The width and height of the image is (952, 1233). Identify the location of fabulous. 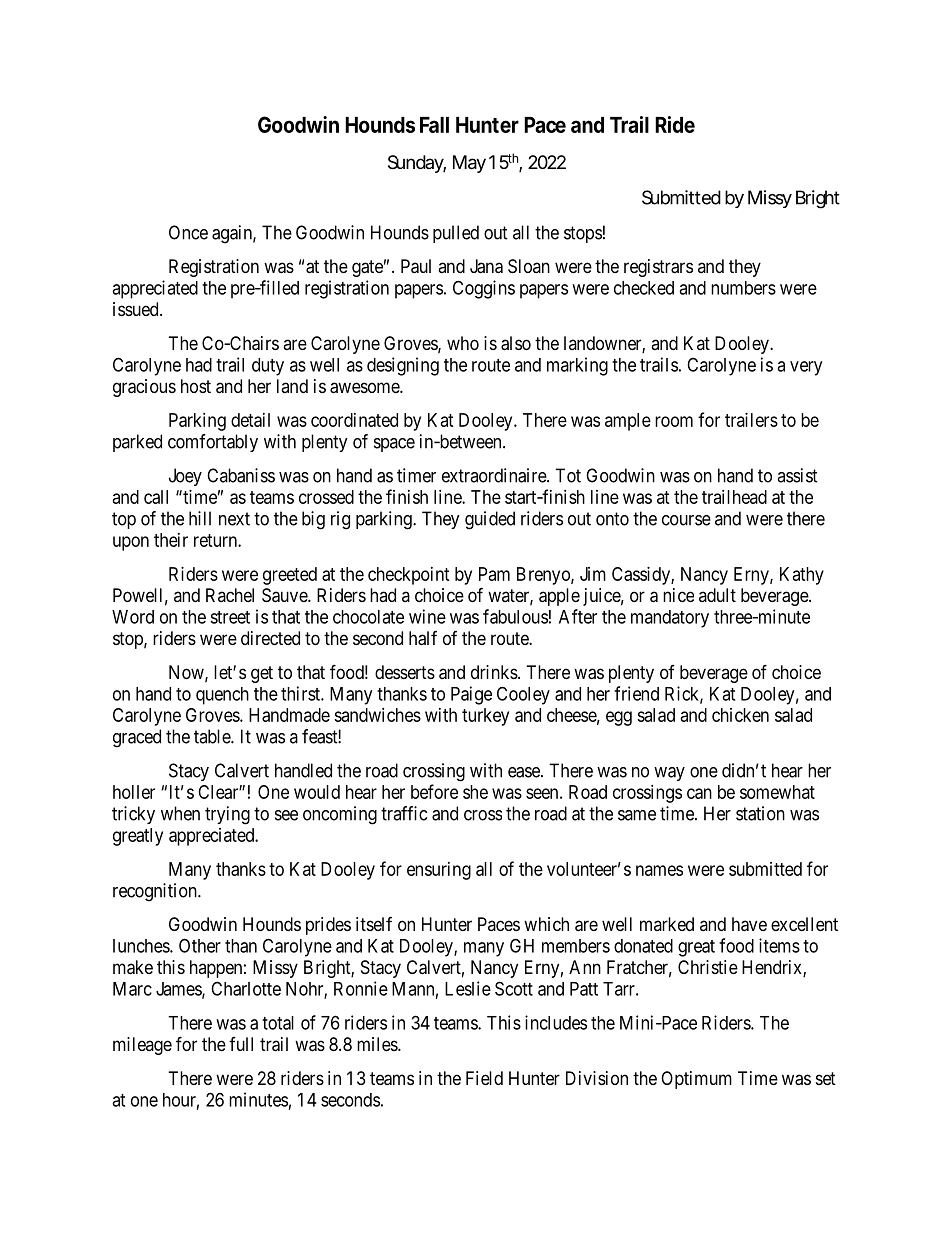
(515, 616).
